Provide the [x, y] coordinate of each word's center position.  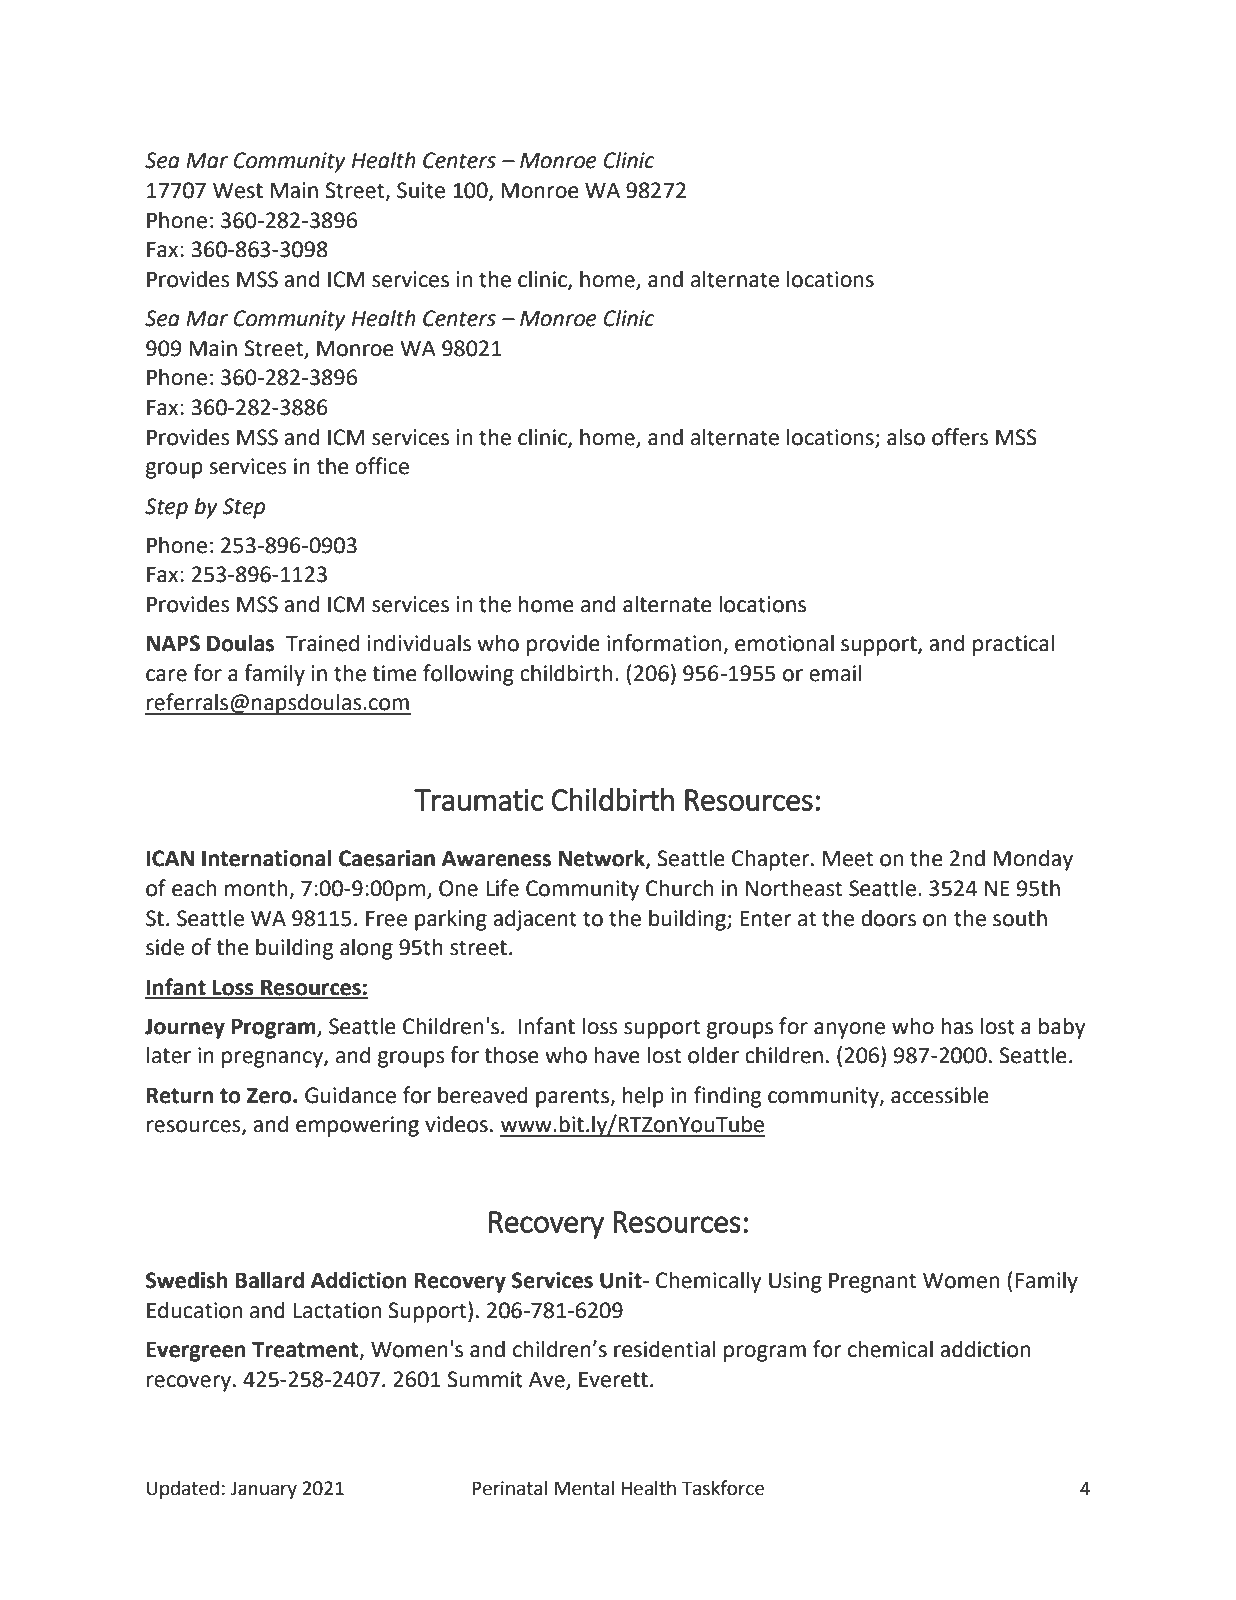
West [238, 191]
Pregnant [872, 1283]
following [468, 675]
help [643, 1097]
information [665, 644]
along [366, 949]
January [263, 1490]
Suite [421, 190]
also [906, 437]
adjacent [535, 920]
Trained [322, 643]
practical [1013, 645]
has [957, 1026]
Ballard [270, 1280]
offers [960, 437]
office [382, 466]
